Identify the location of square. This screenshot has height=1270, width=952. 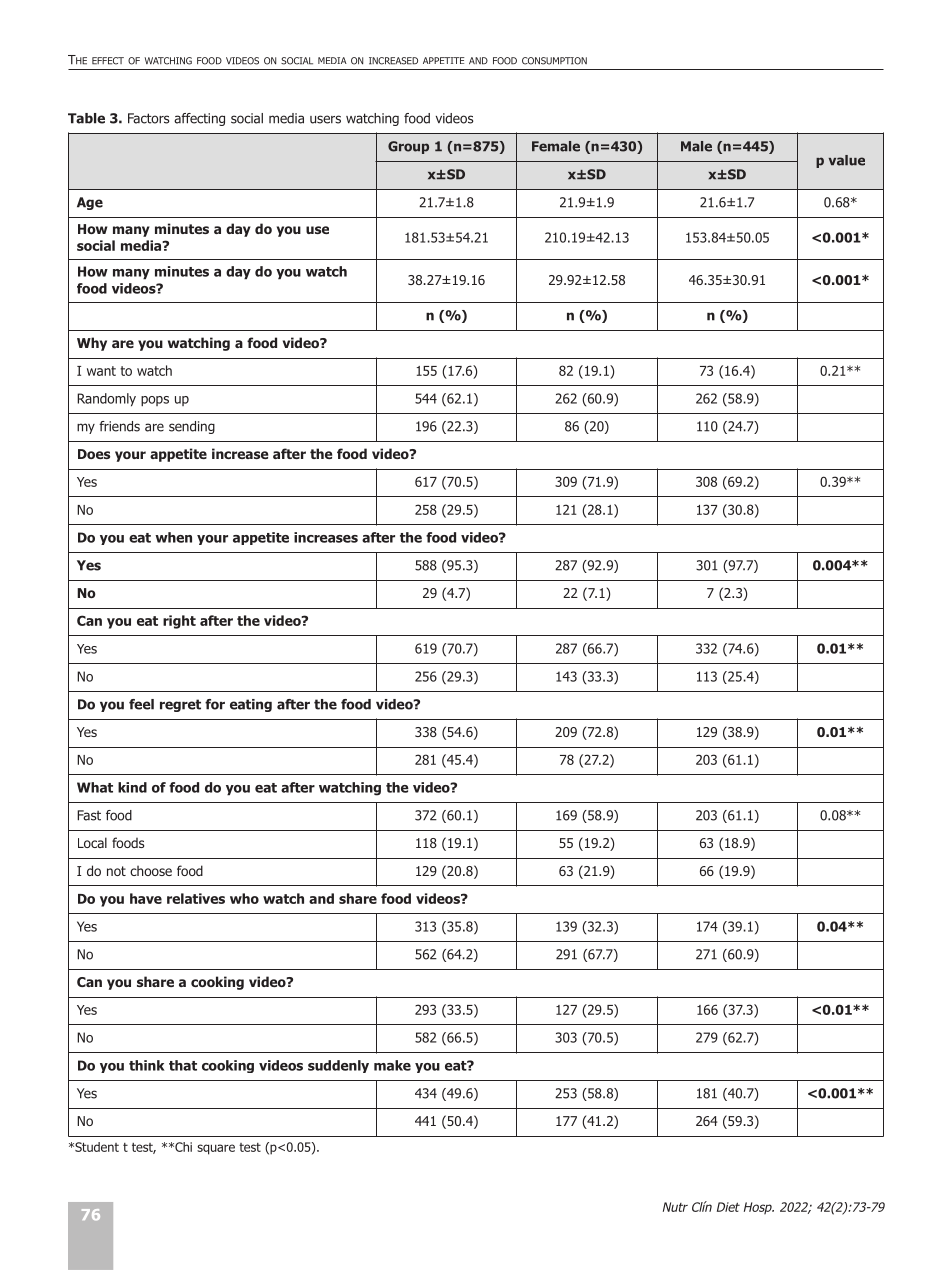
(216, 1149).
